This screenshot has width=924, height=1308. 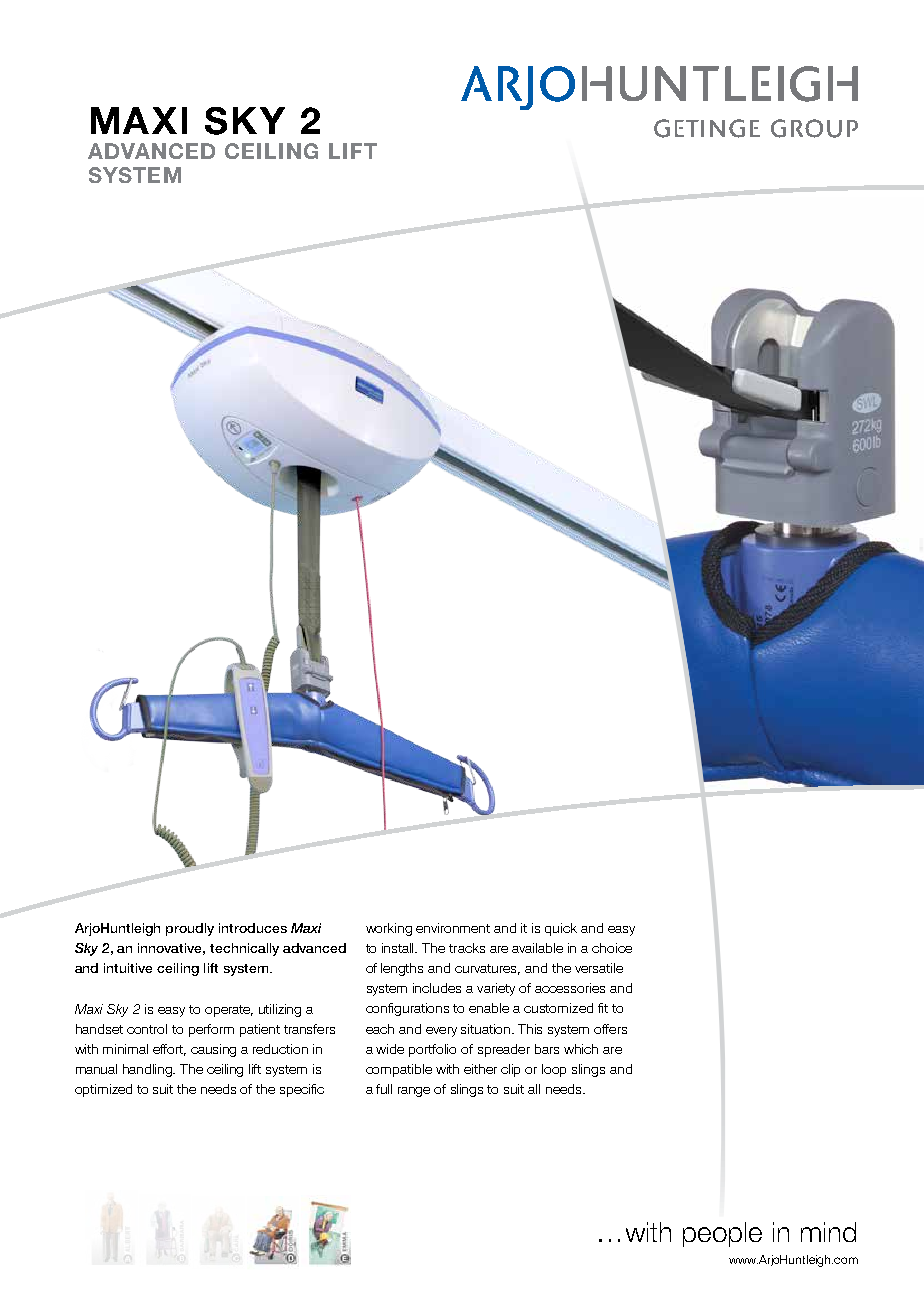 What do you see at coordinates (612, 948) in the screenshot?
I see `choice` at bounding box center [612, 948].
